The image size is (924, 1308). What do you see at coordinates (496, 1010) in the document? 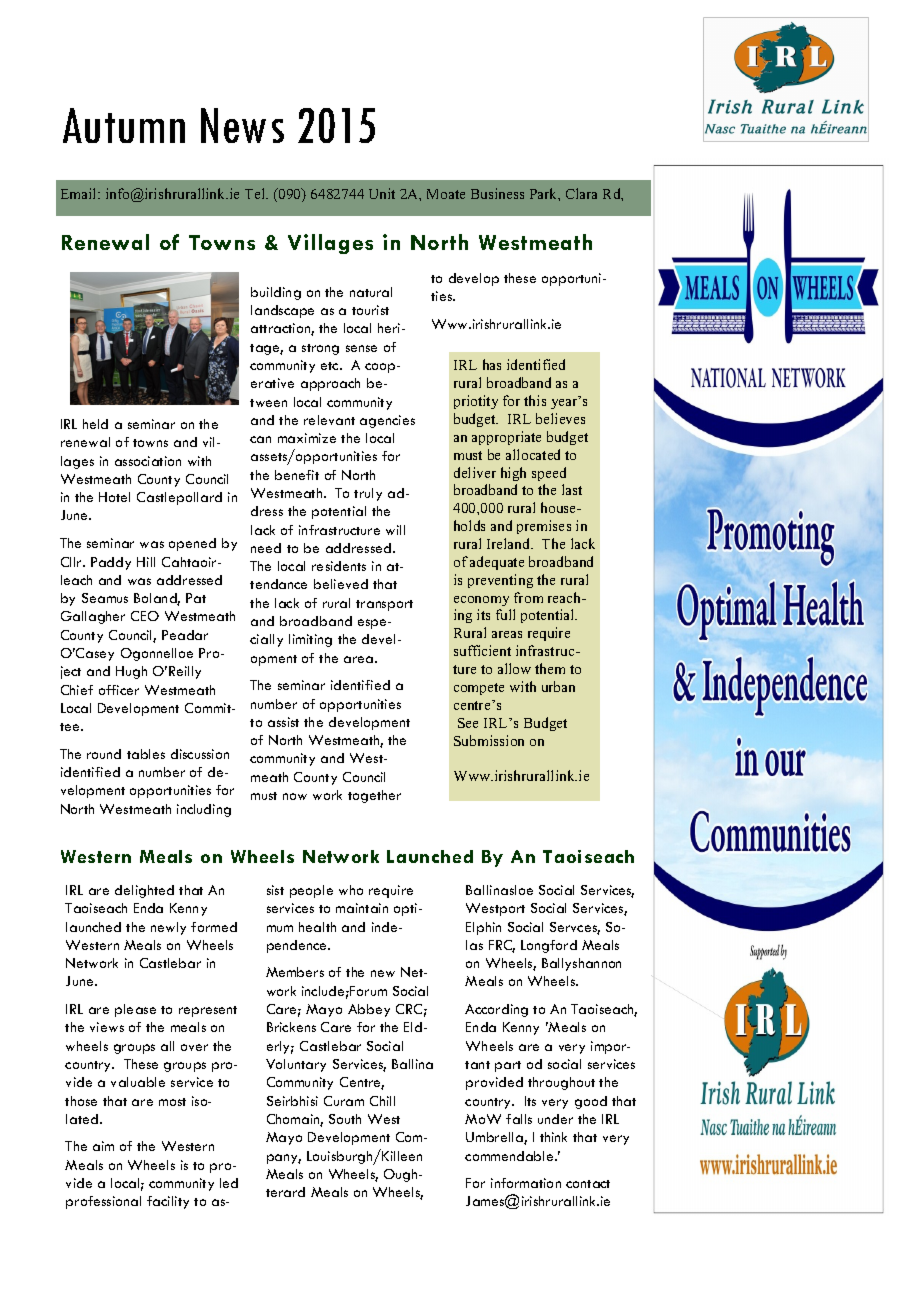
I see `According` at bounding box center [496, 1010].
